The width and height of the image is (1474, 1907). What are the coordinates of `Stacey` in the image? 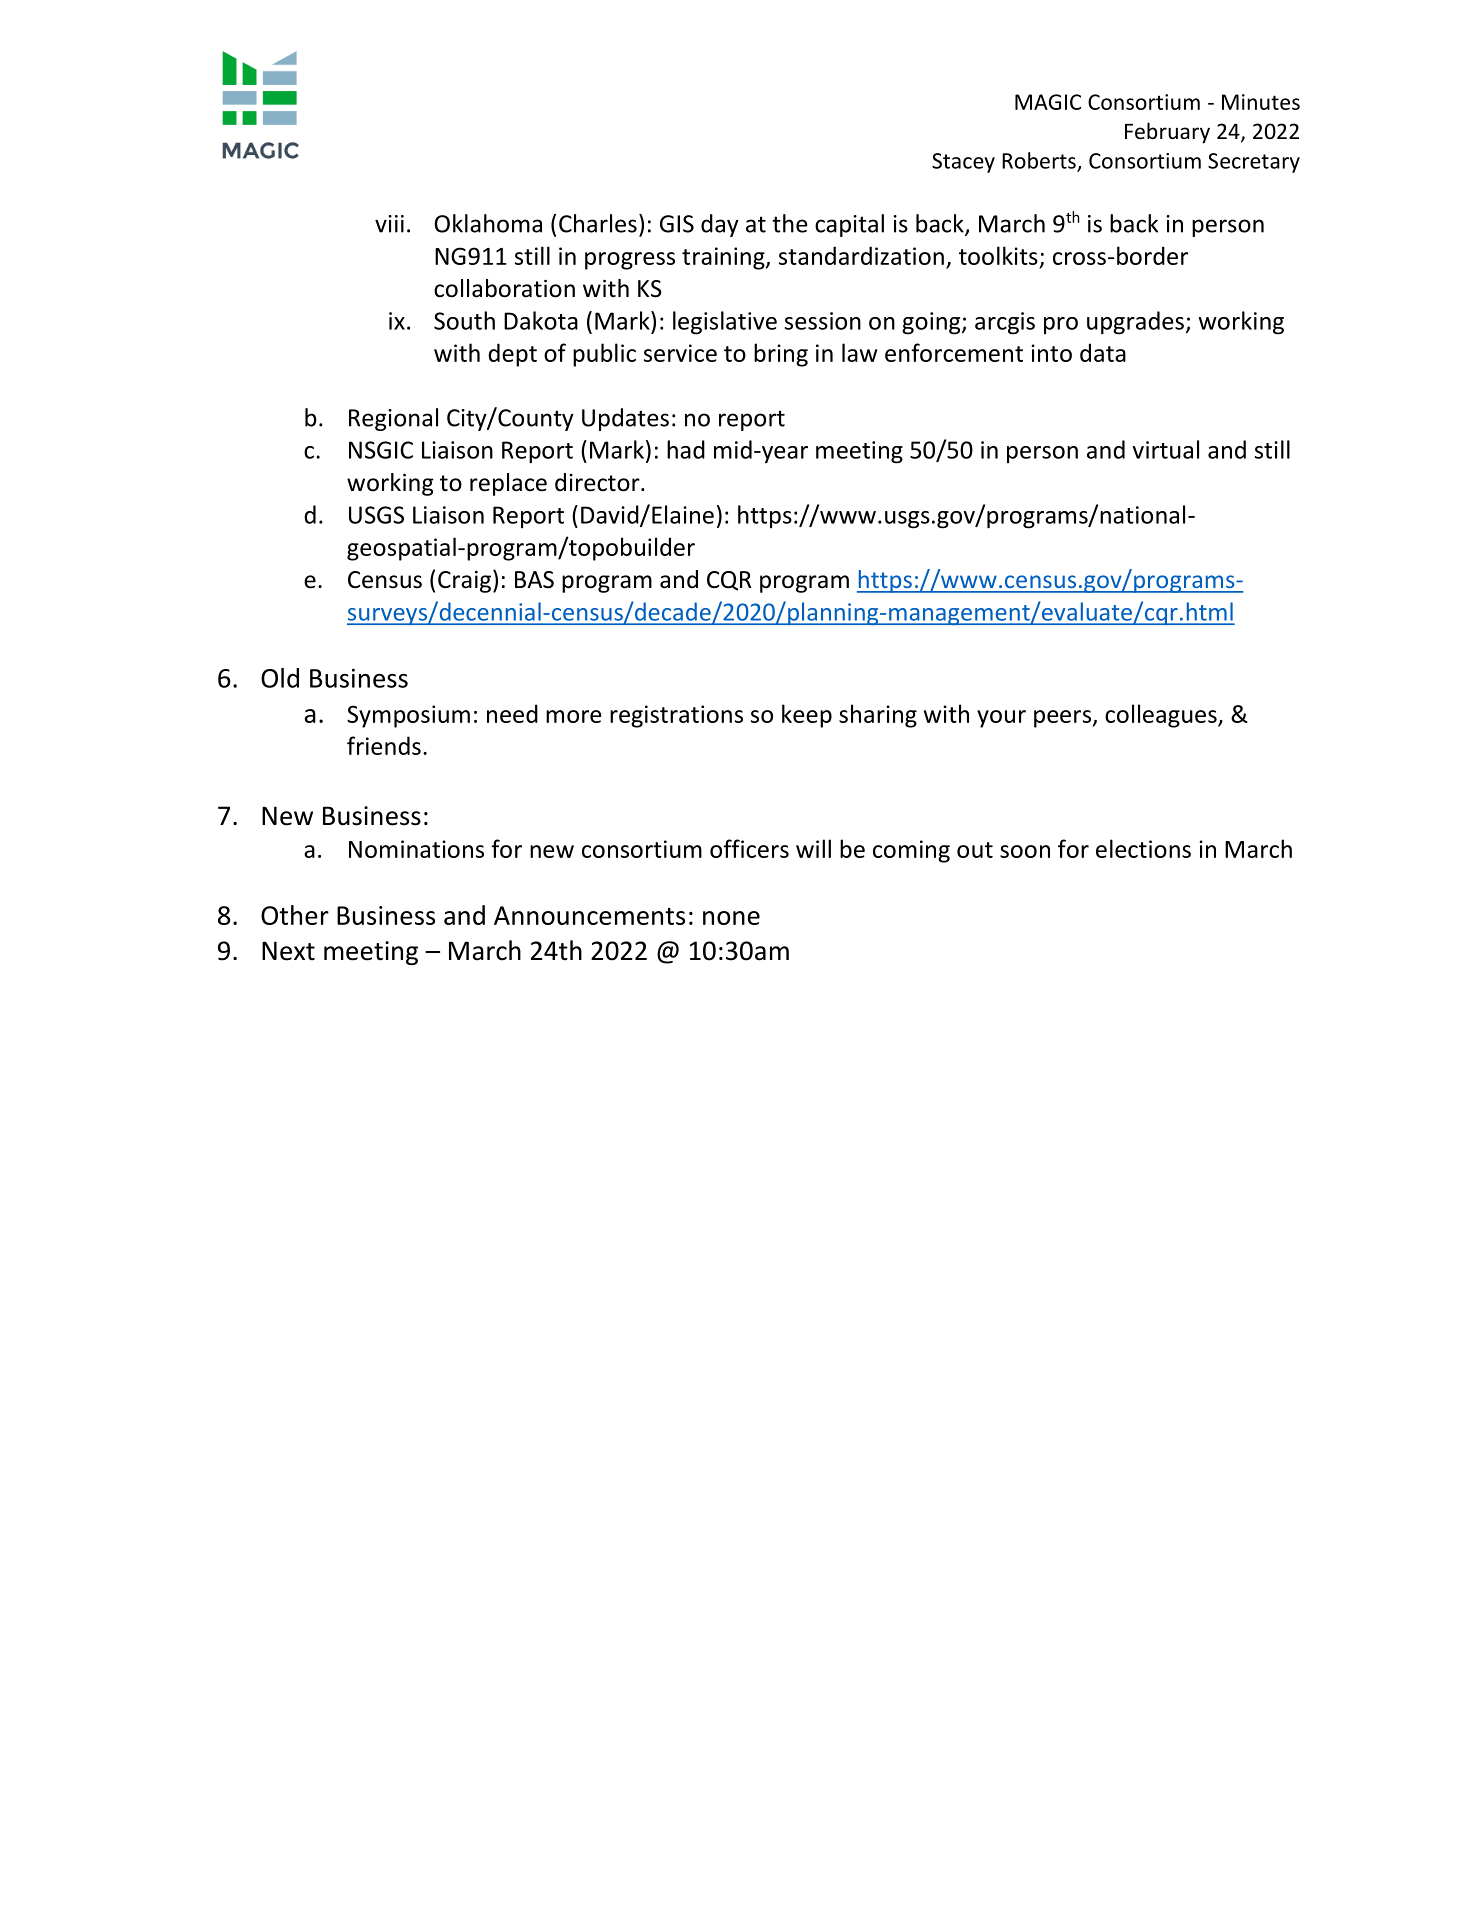 It's located at (963, 163).
